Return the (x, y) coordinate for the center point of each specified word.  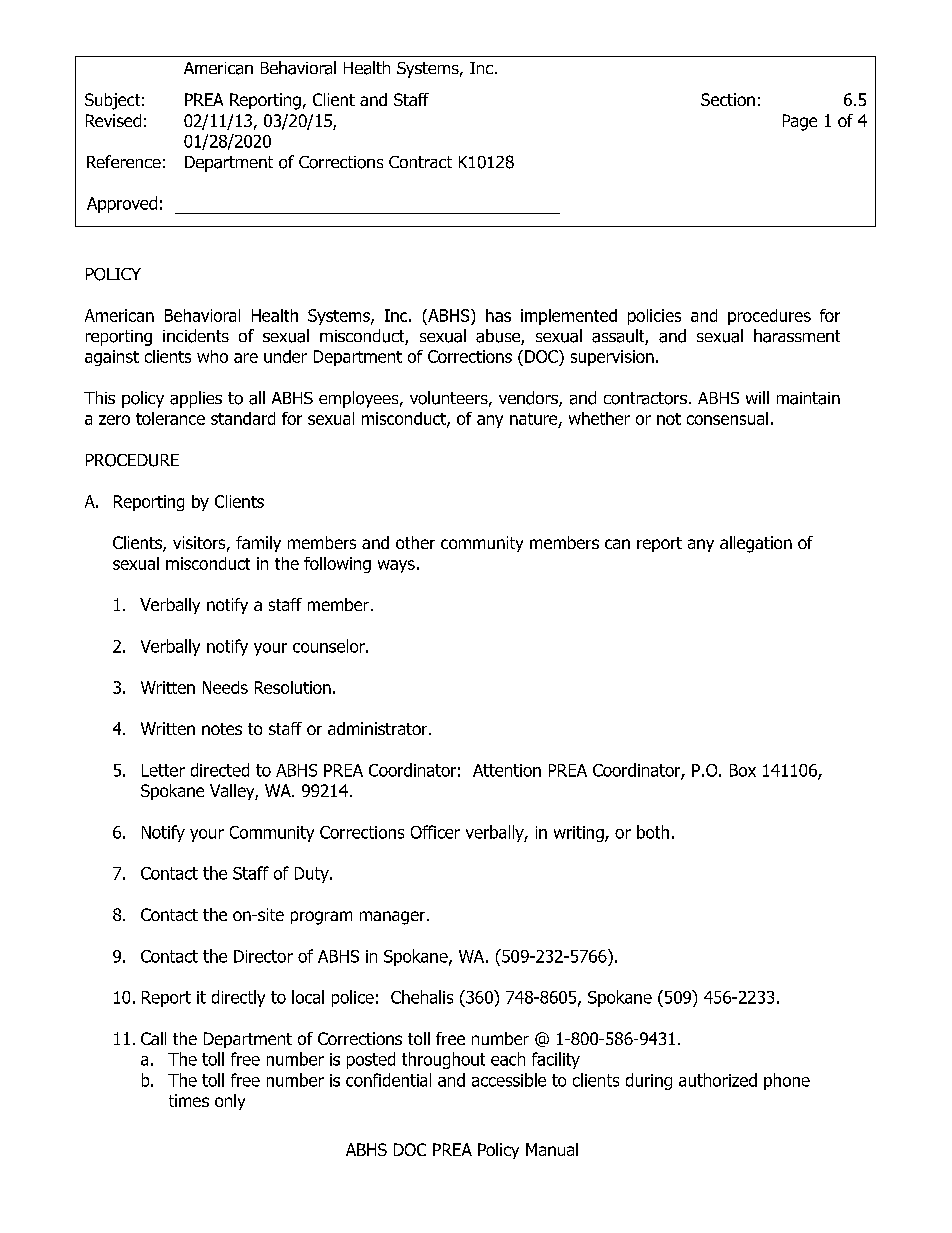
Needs (225, 687)
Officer (435, 832)
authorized (718, 1080)
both (653, 832)
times (189, 1100)
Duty (313, 875)
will (757, 397)
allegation (756, 544)
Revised (113, 120)
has (498, 315)
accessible (509, 1080)
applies (196, 399)
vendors (529, 399)
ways (396, 566)
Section (728, 99)
